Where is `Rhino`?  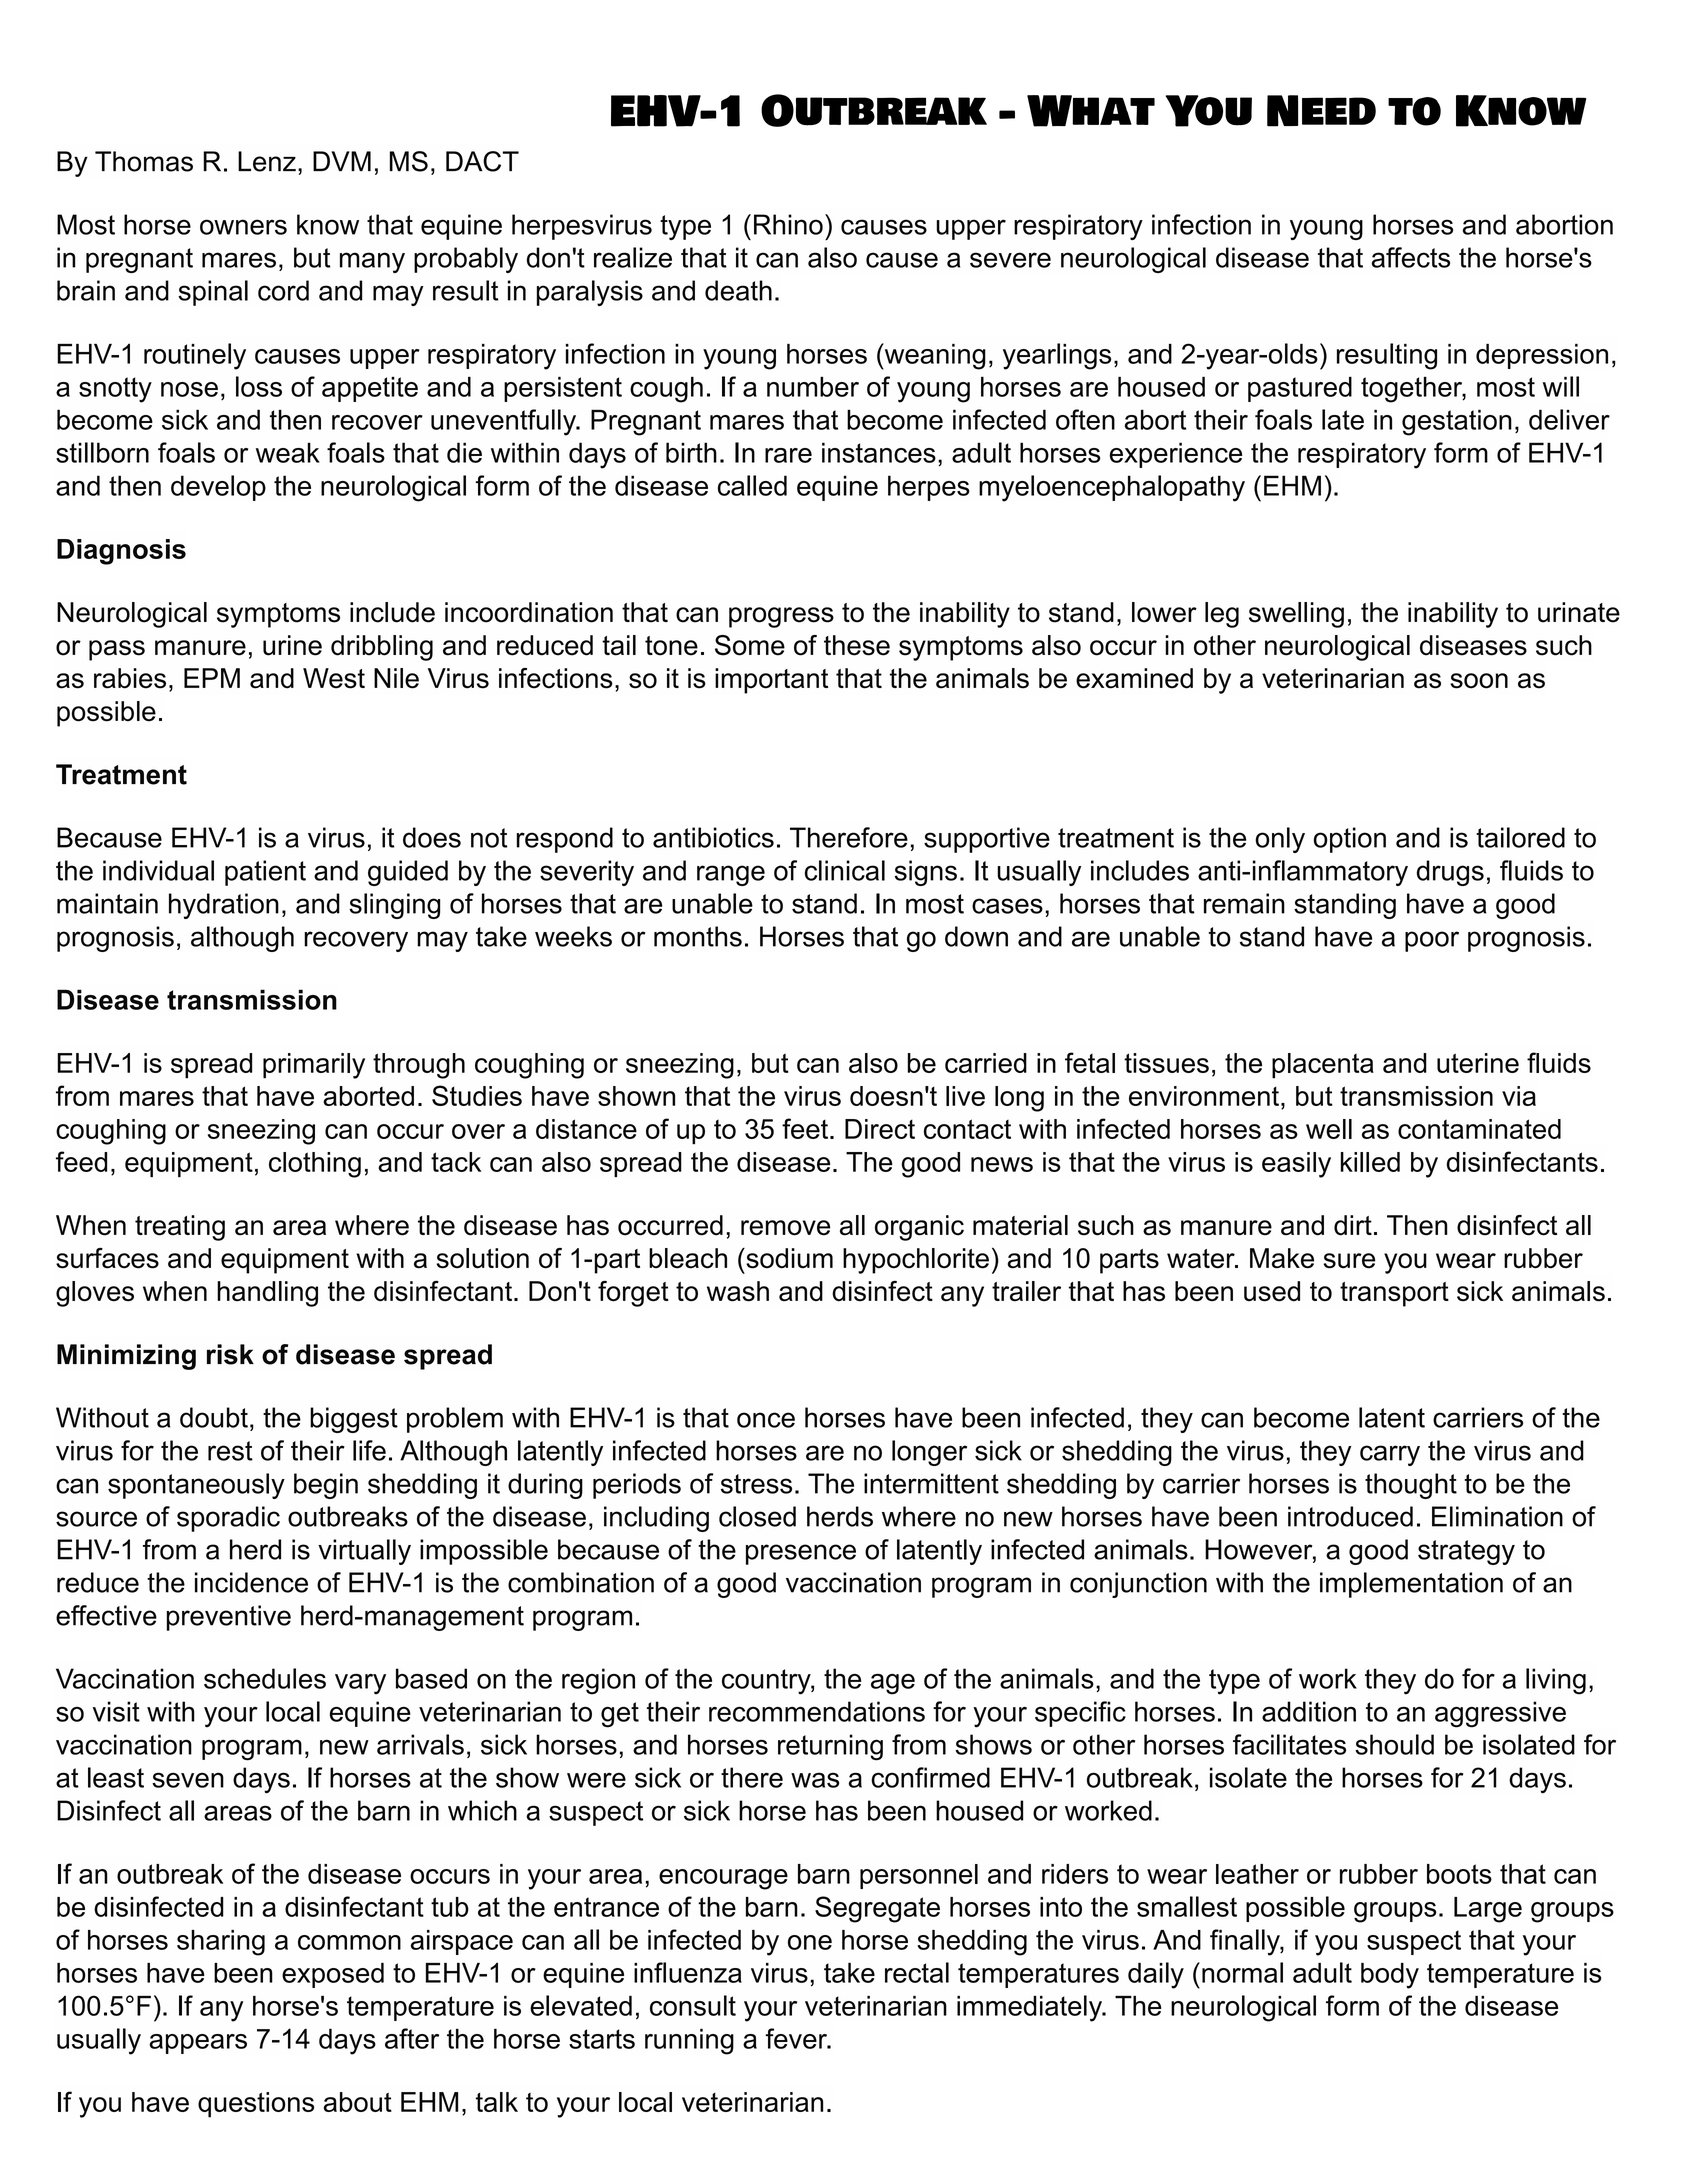
Rhino is located at coordinates (788, 224).
